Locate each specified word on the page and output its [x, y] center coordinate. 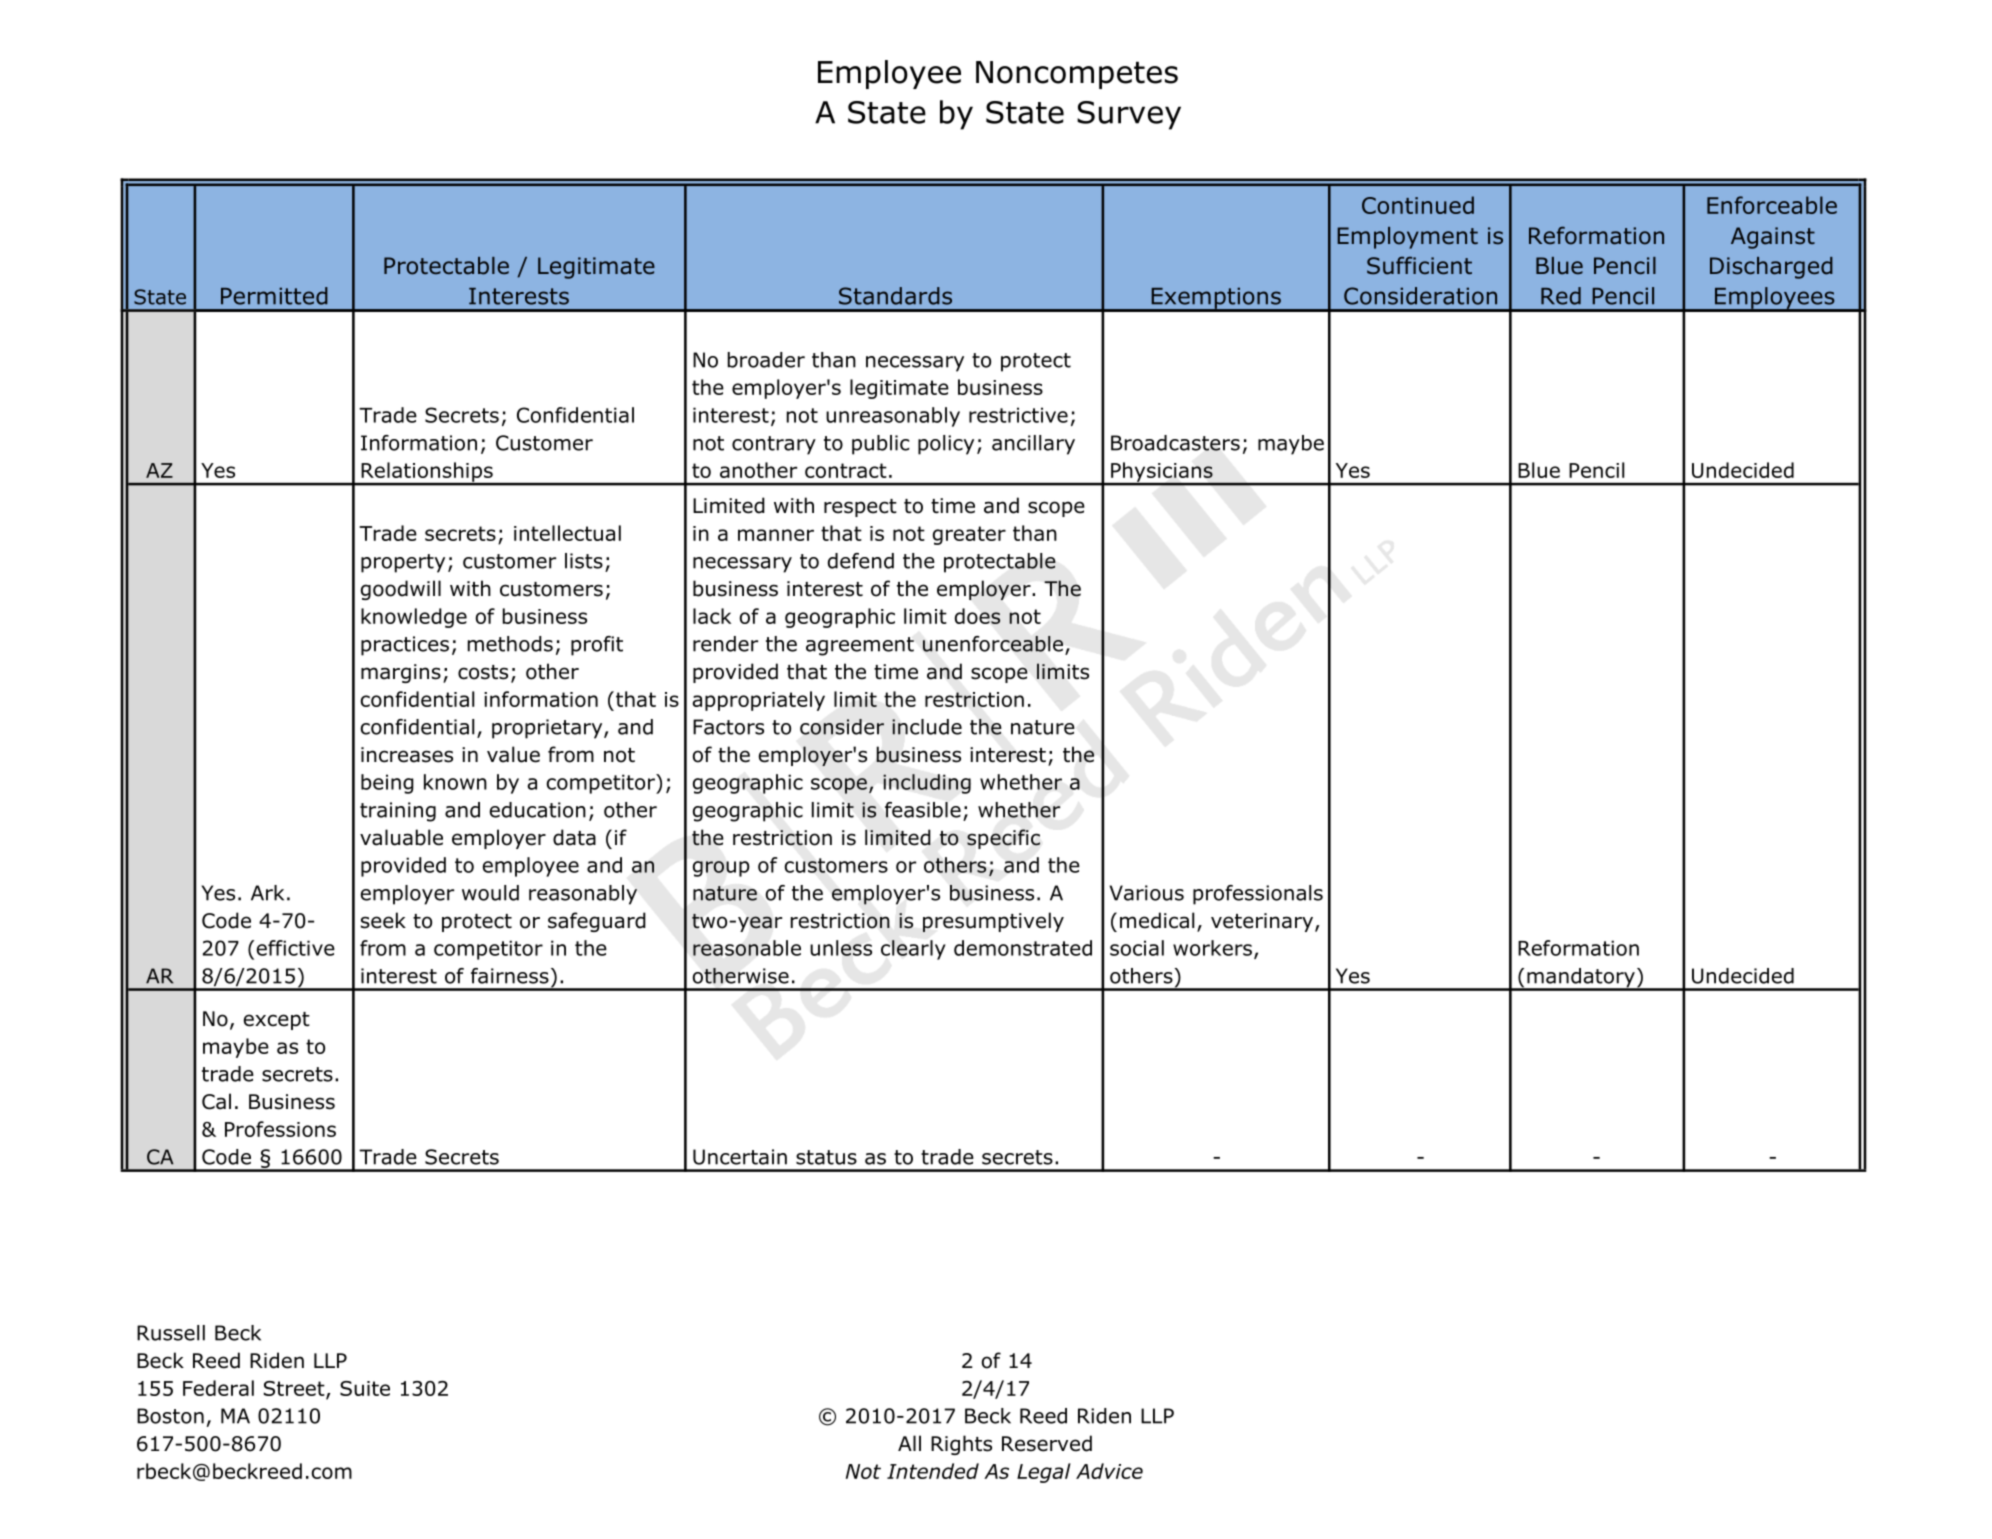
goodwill [401, 590]
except [277, 1021]
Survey [1129, 115]
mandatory [1581, 979]
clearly [913, 950]
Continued [1418, 205]
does [978, 616]
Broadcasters [1175, 443]
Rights [961, 1445]
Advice [1109, 1471]
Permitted [274, 296]
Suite [365, 1388]
